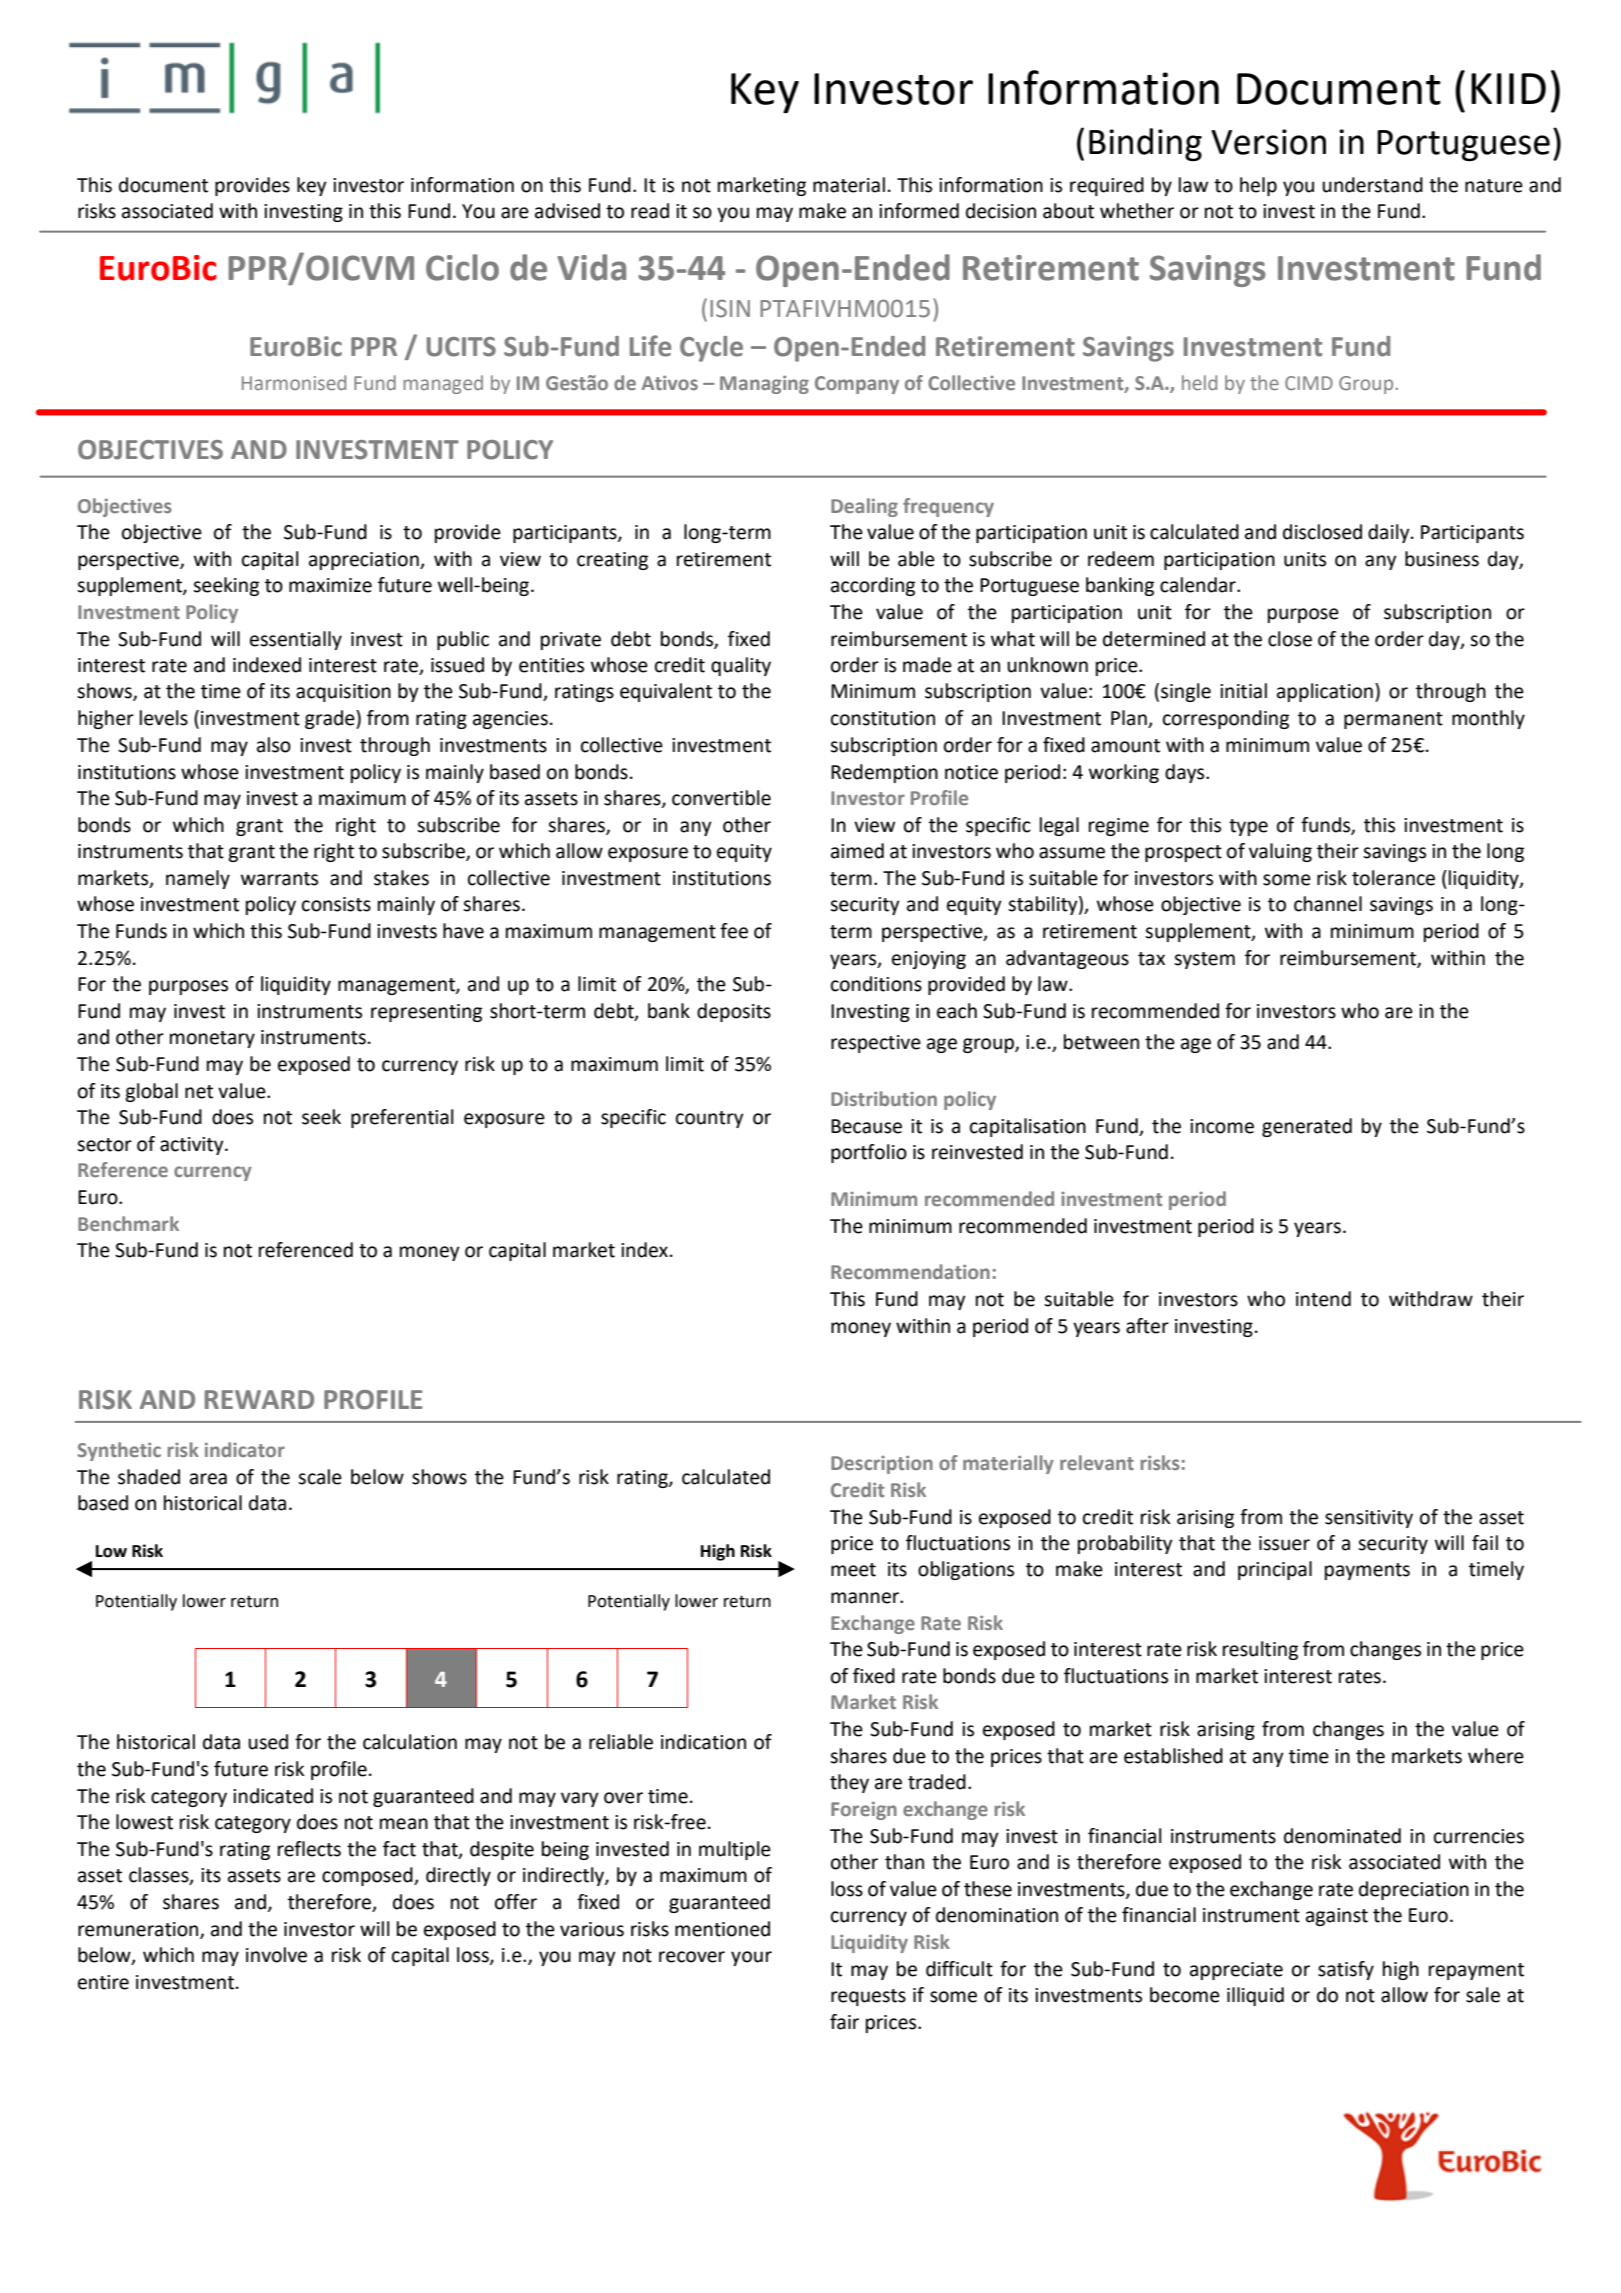  I want to click on scale, so click(320, 1477).
